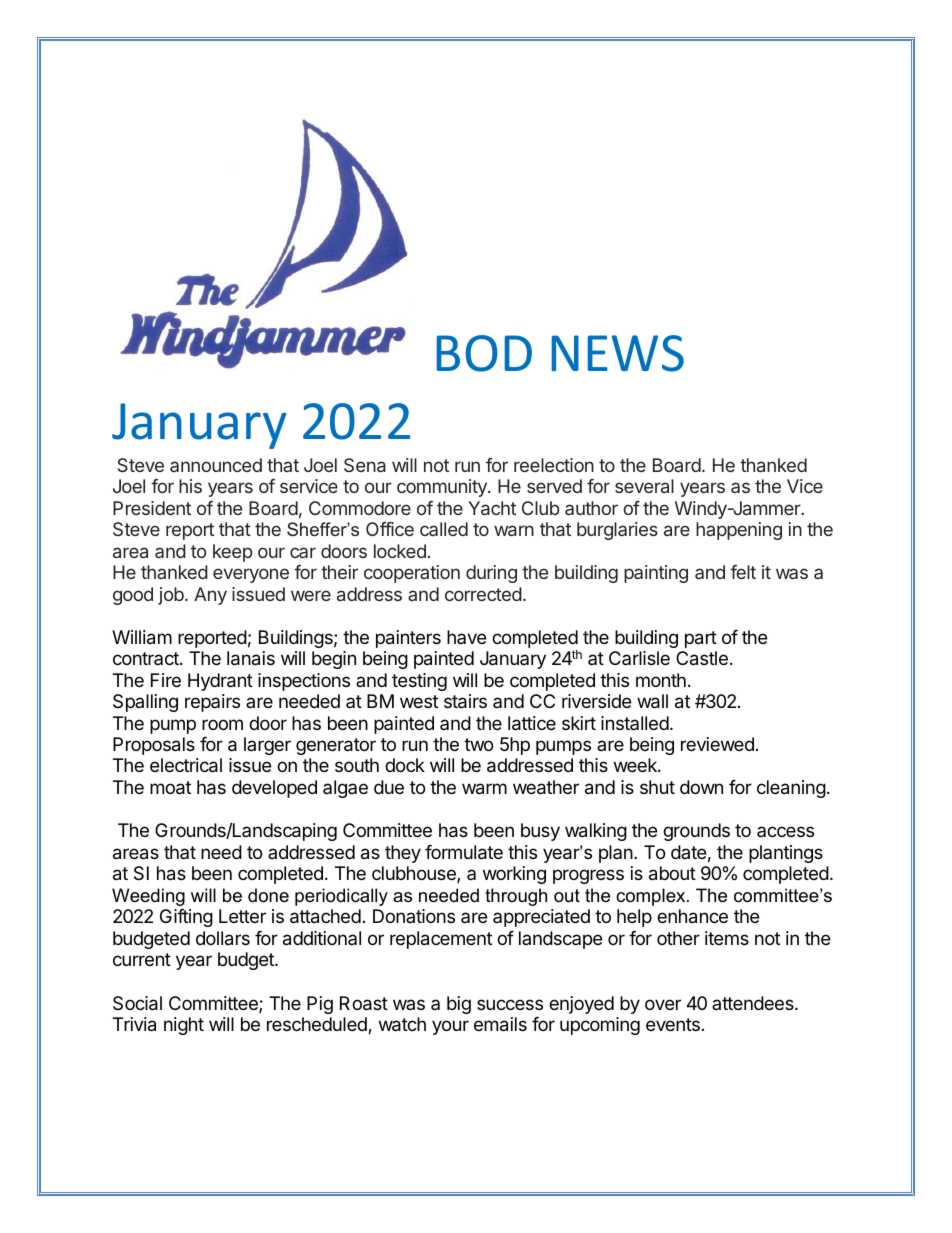 This screenshot has width=952, height=1233. What do you see at coordinates (170, 788) in the screenshot?
I see `moat` at bounding box center [170, 788].
